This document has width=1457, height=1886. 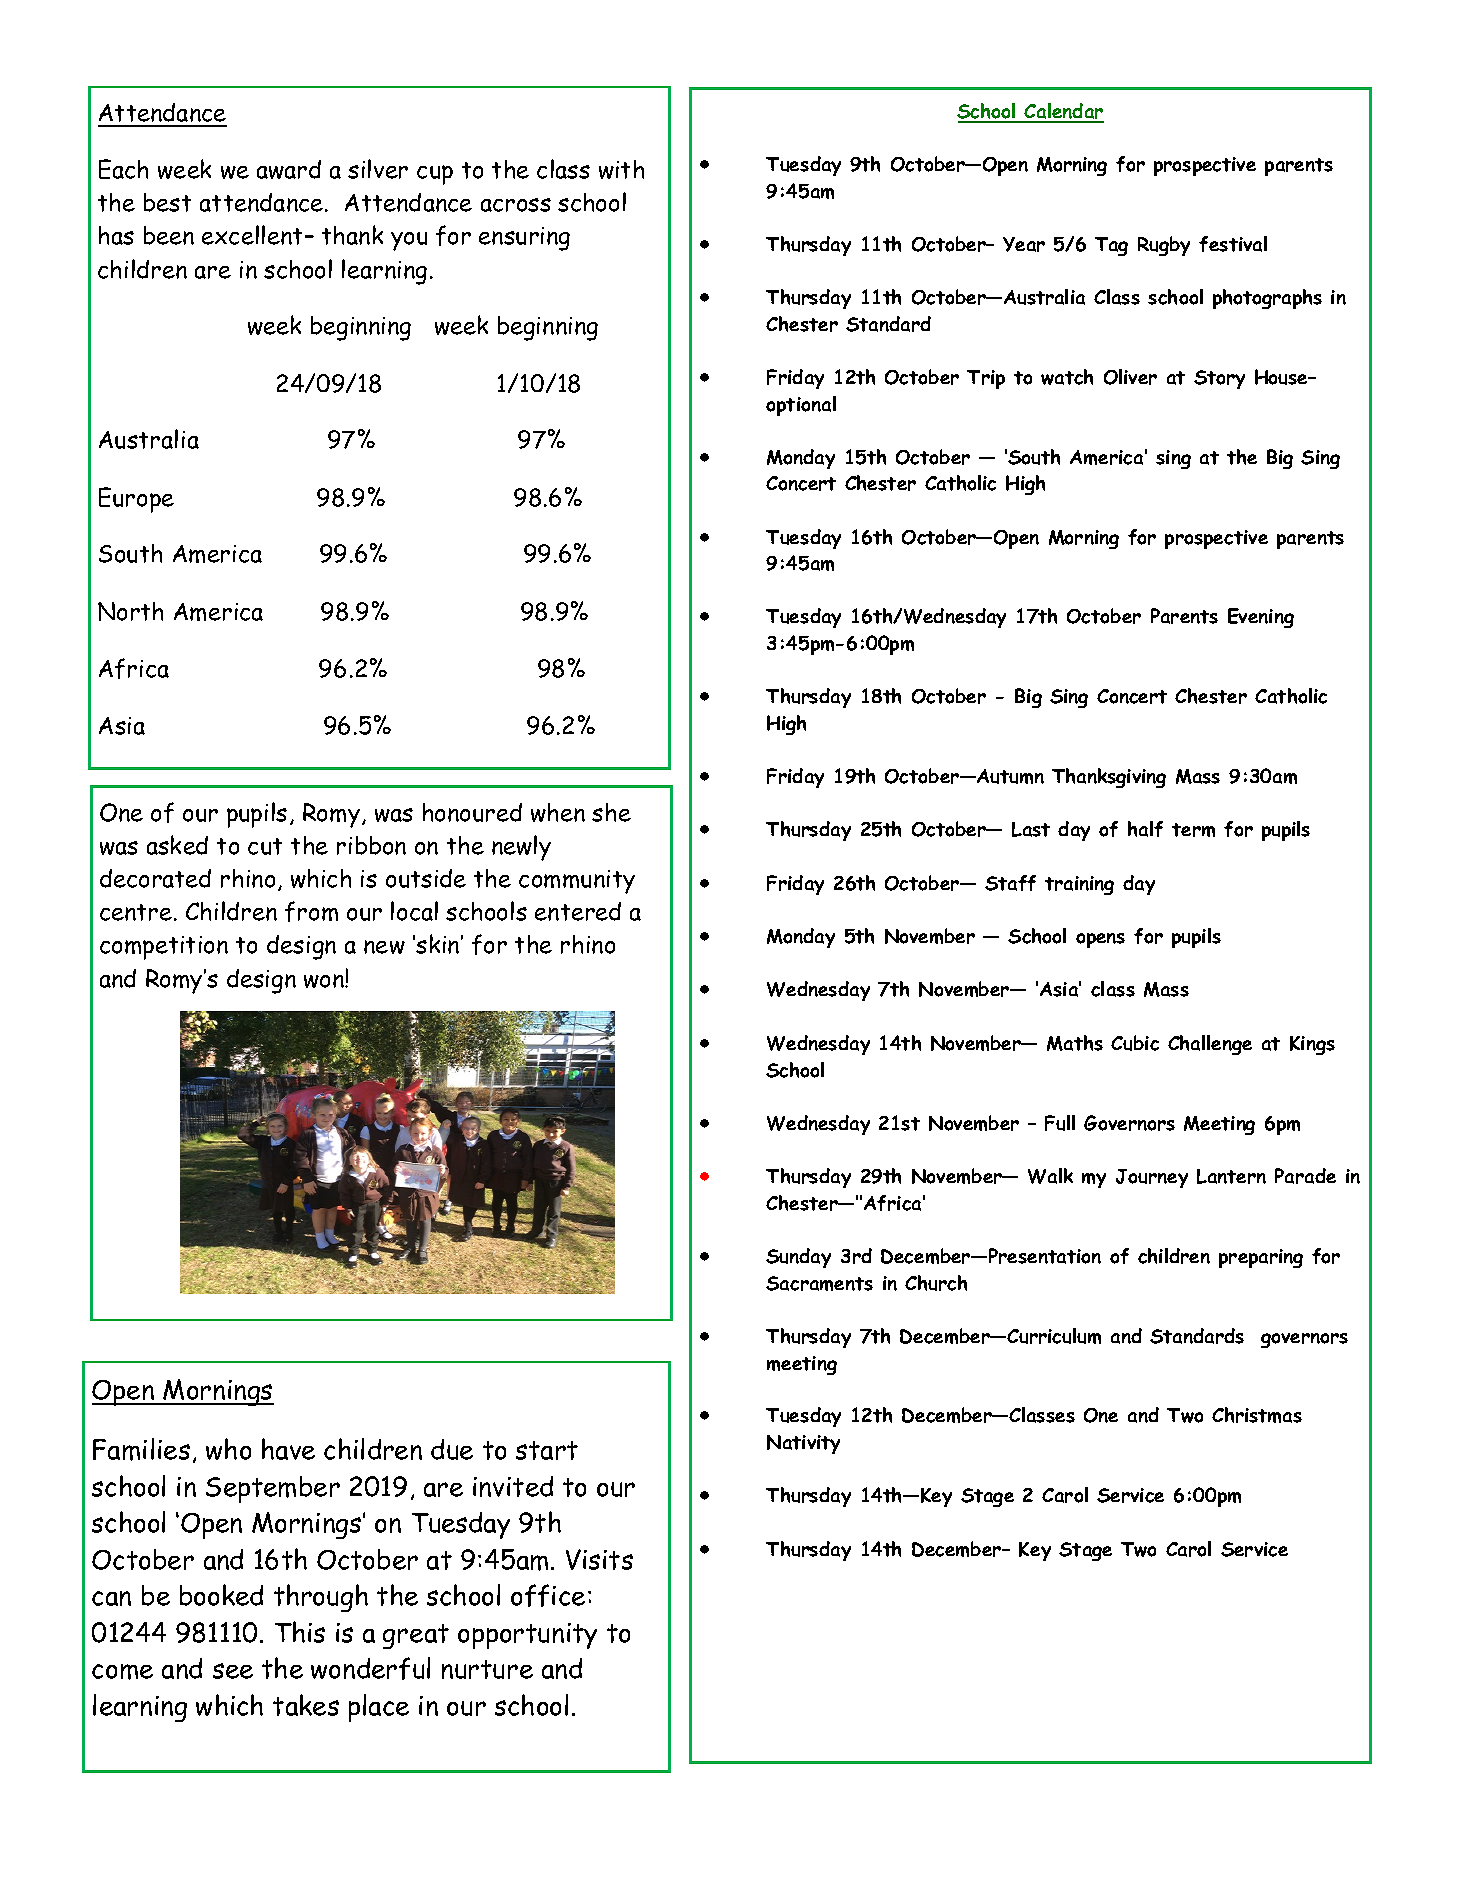 What do you see at coordinates (254, 235) in the document?
I see `excellent` at bounding box center [254, 235].
